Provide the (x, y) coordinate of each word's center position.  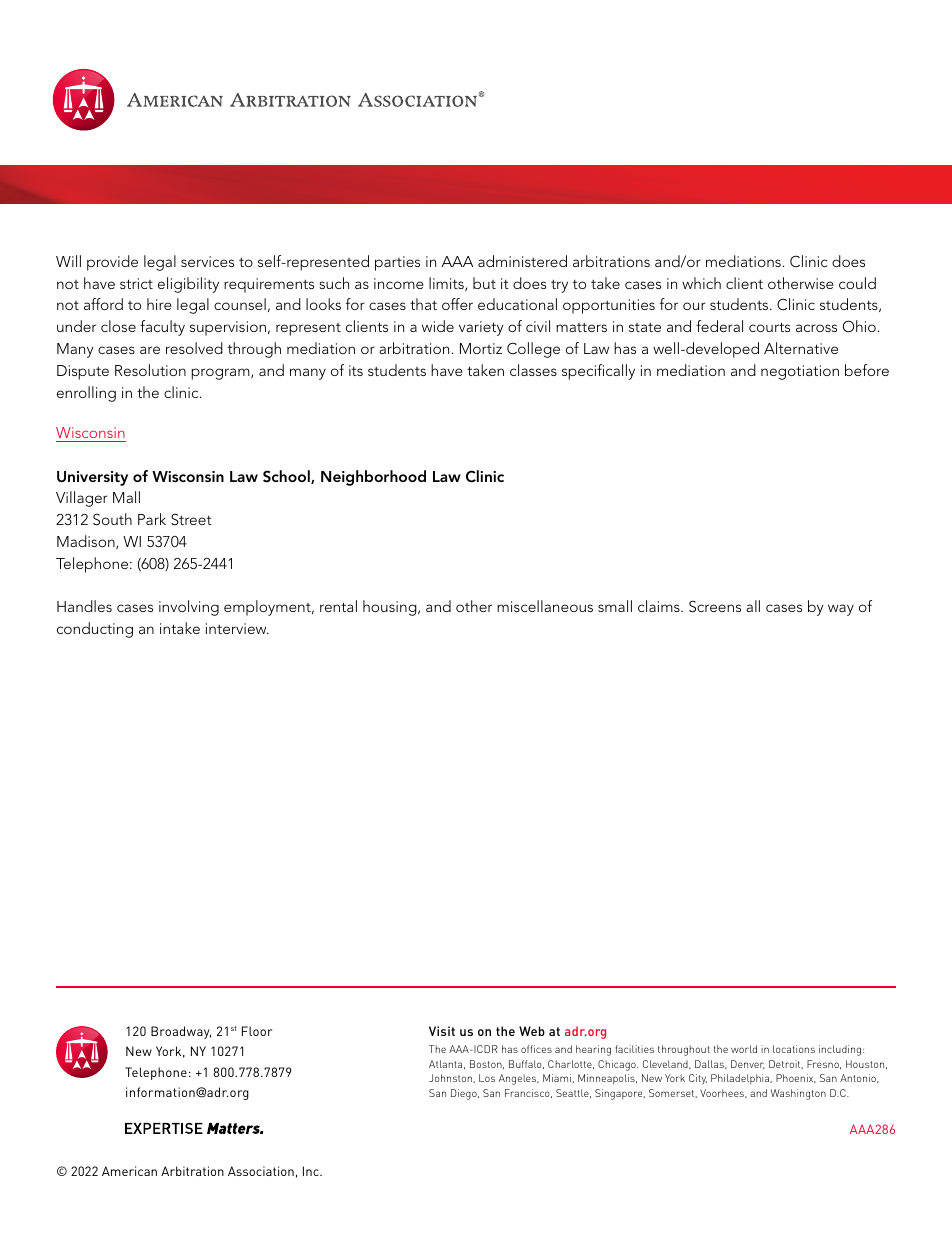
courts (769, 327)
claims (660, 606)
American (129, 1171)
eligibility (188, 285)
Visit (442, 1031)
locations (794, 1049)
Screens (715, 606)
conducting (95, 630)
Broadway (181, 1032)
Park (152, 519)
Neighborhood (373, 478)
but (484, 283)
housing (391, 608)
